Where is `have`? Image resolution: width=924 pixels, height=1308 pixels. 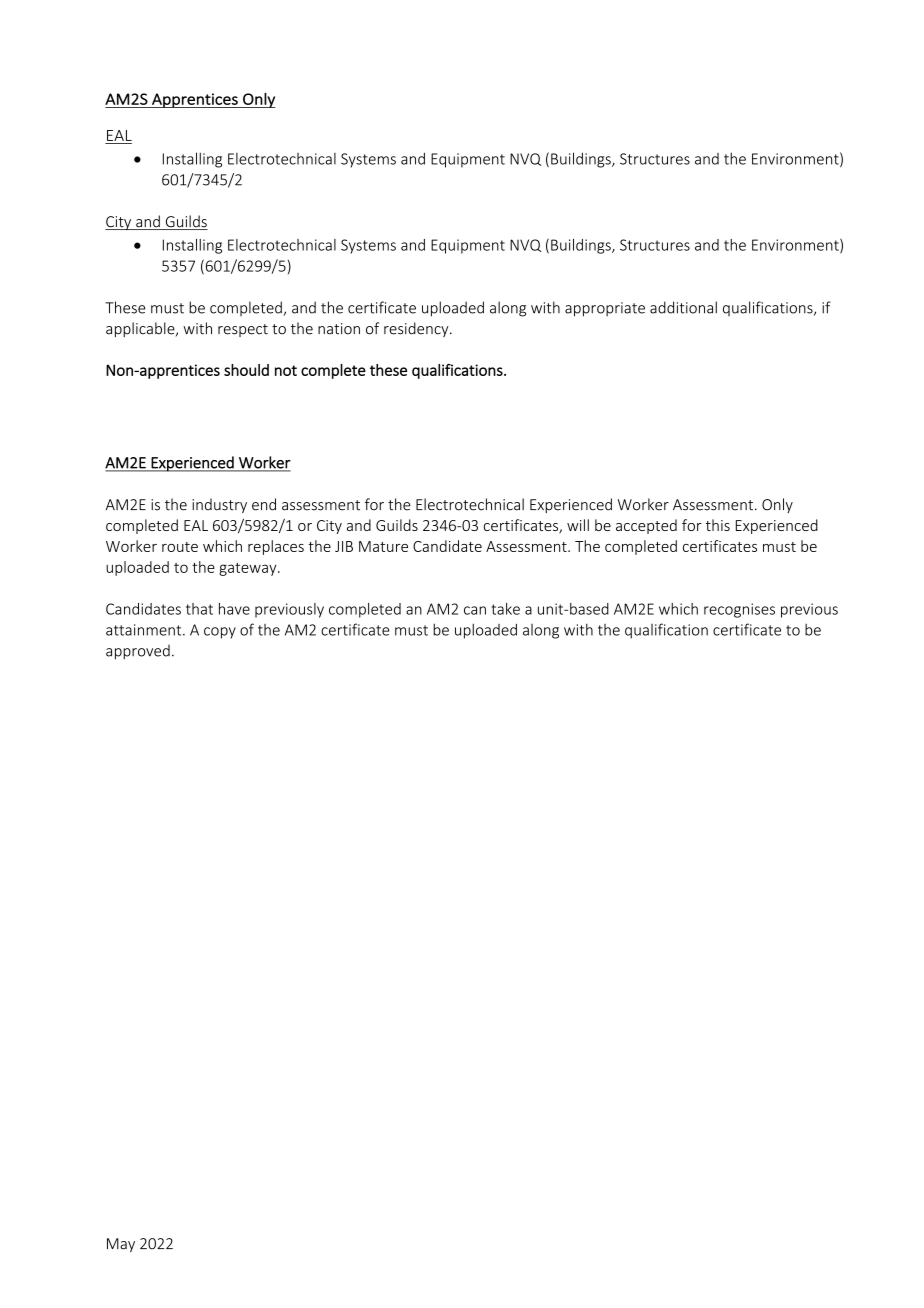
have is located at coordinates (234, 609).
